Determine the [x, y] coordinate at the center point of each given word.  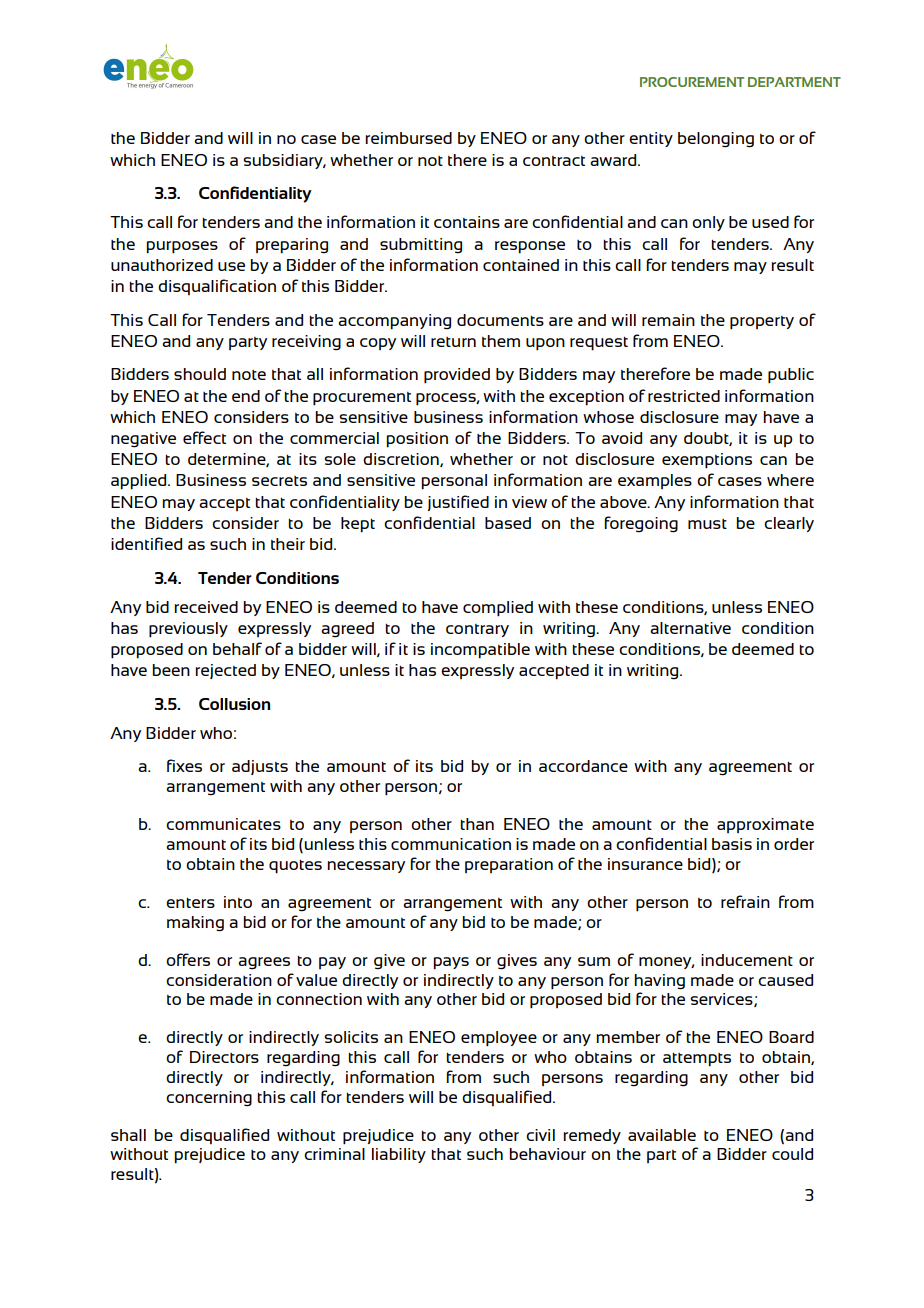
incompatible [480, 651]
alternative [690, 628]
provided [457, 376]
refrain [745, 901]
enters [190, 903]
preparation [509, 865]
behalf [237, 648]
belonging [716, 140]
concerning [209, 1099]
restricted [684, 396]
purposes [182, 247]
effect [204, 437]
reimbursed [408, 138]
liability [399, 1155]
